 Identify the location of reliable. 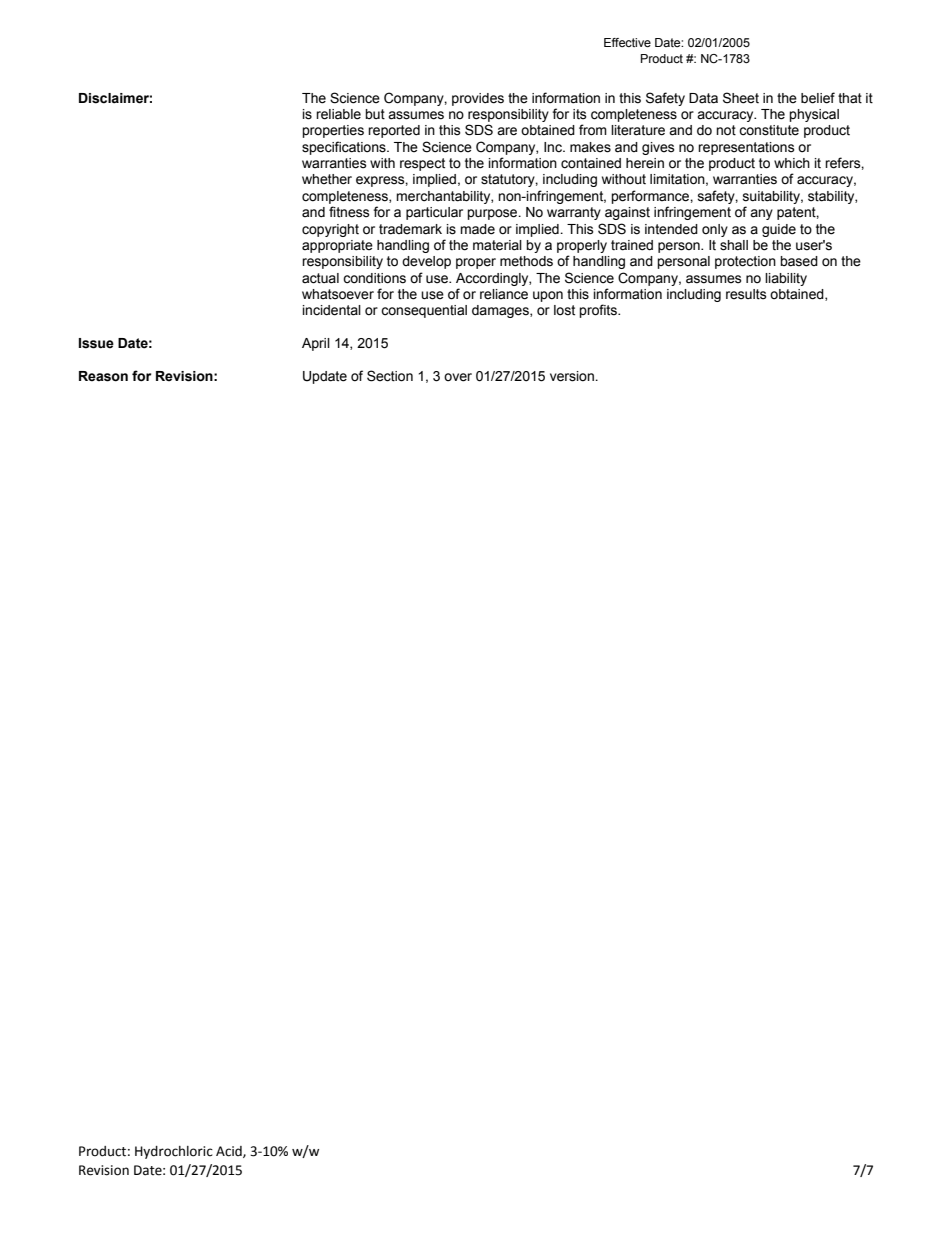
(338, 114).
